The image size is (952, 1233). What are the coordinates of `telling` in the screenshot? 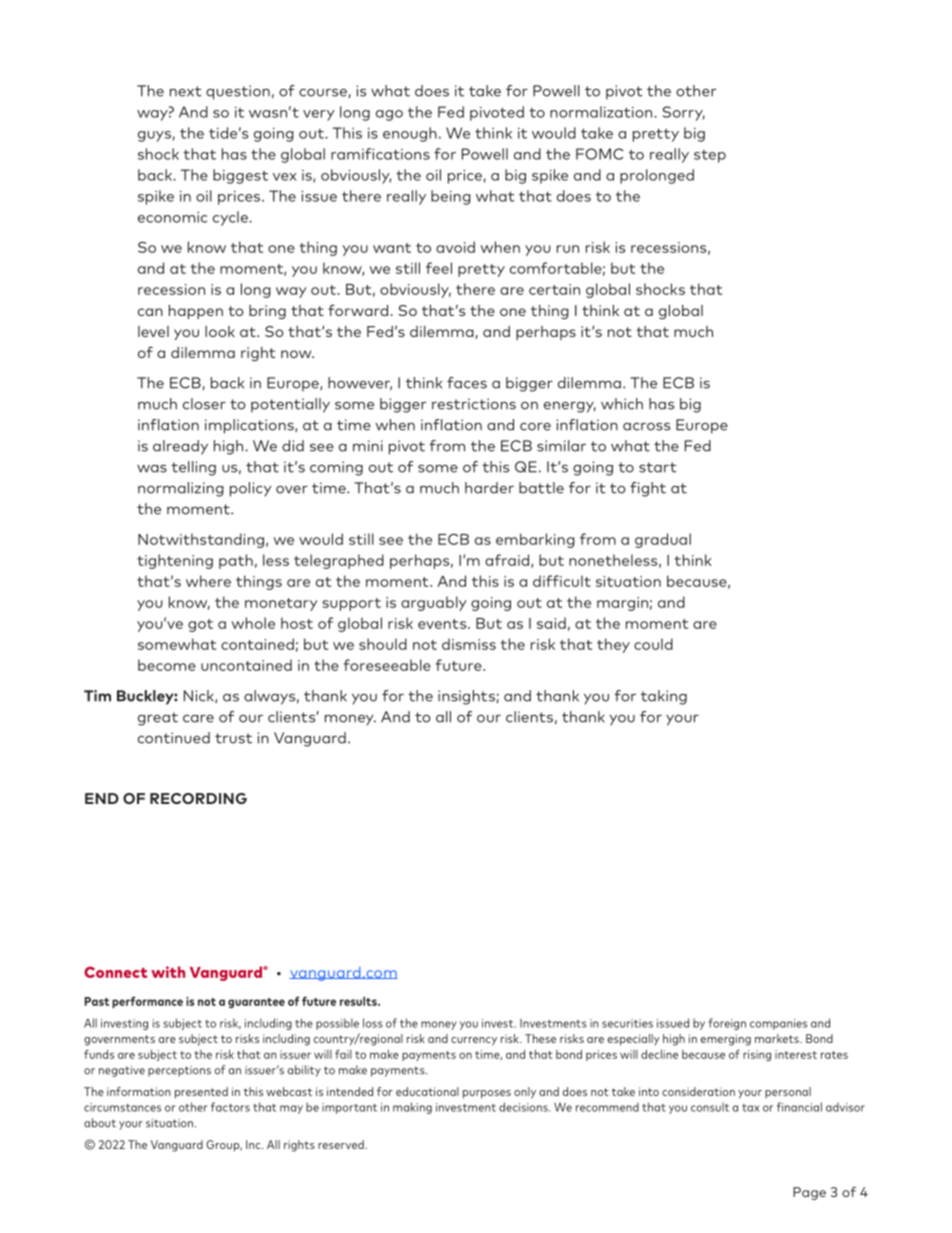 It's located at (193, 468).
